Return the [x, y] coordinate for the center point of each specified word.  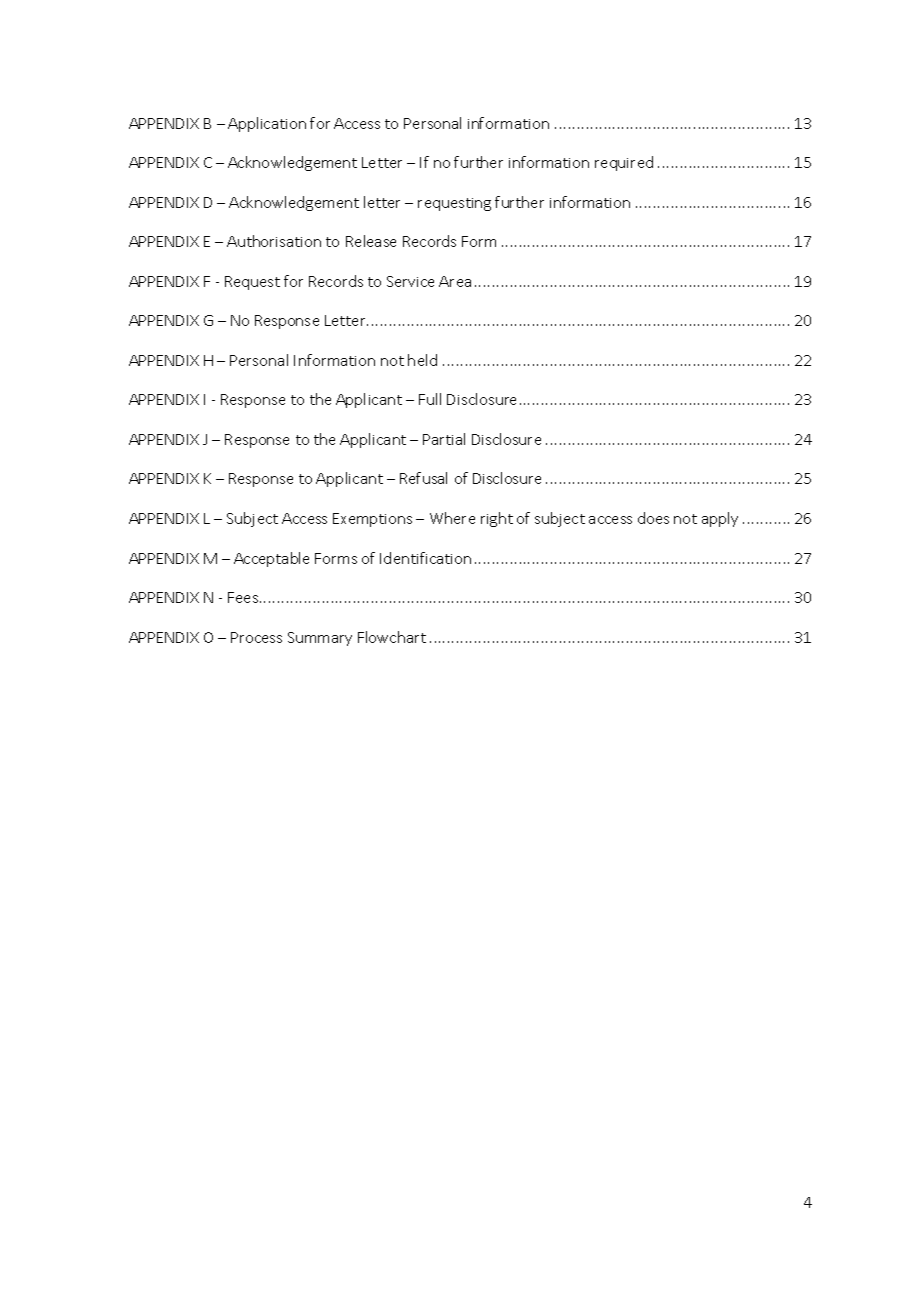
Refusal [423, 478]
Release [371, 241]
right [497, 519]
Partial [444, 439]
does [653, 518]
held [422, 360]
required [624, 163]
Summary [320, 639]
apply [720, 519]
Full [430, 399]
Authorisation [274, 241]
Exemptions [372, 520]
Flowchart [392, 637]
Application [267, 124]
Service [410, 281]
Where [452, 518]
